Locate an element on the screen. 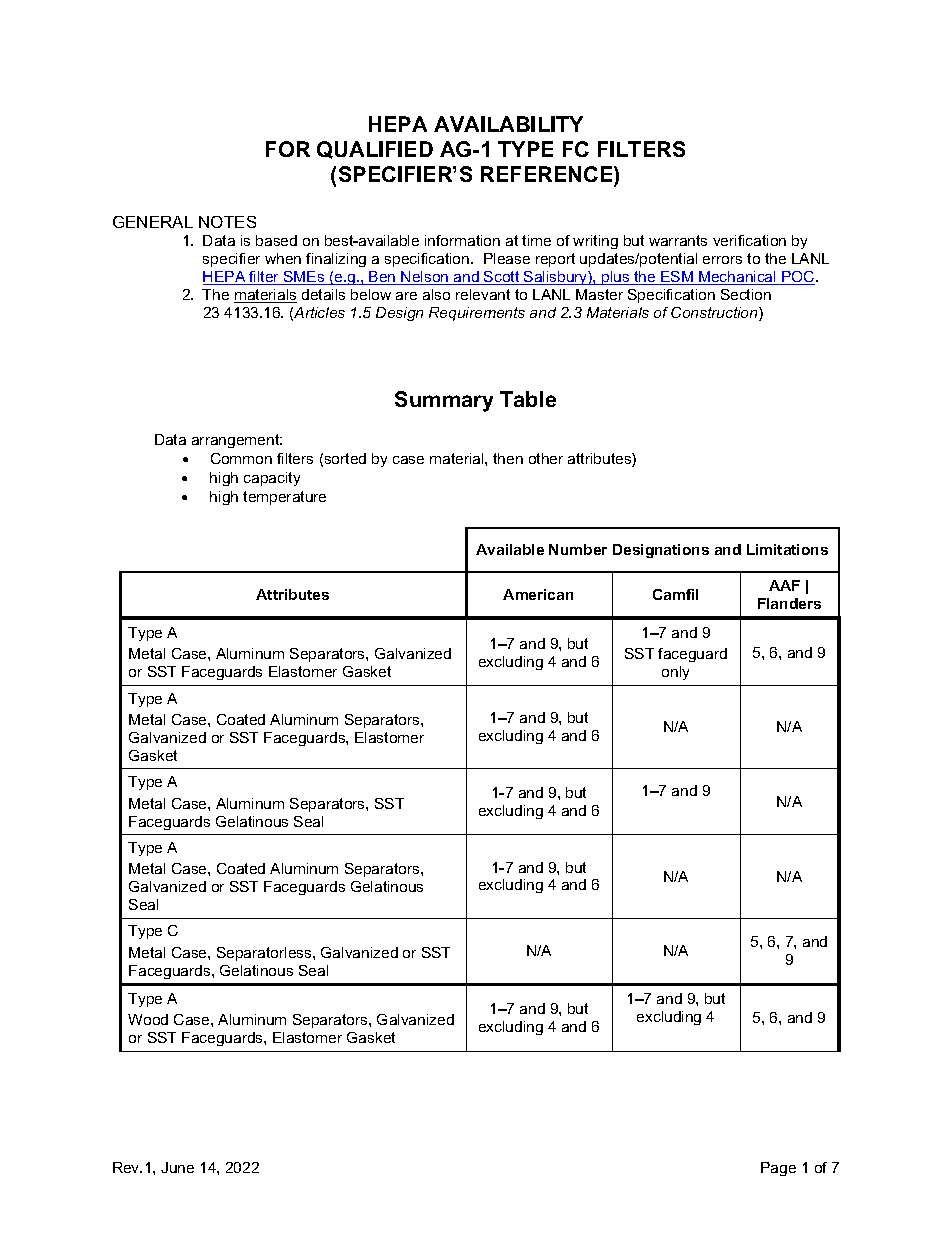 The height and width of the screenshot is (1233, 952). Construction is located at coordinates (715, 314).
